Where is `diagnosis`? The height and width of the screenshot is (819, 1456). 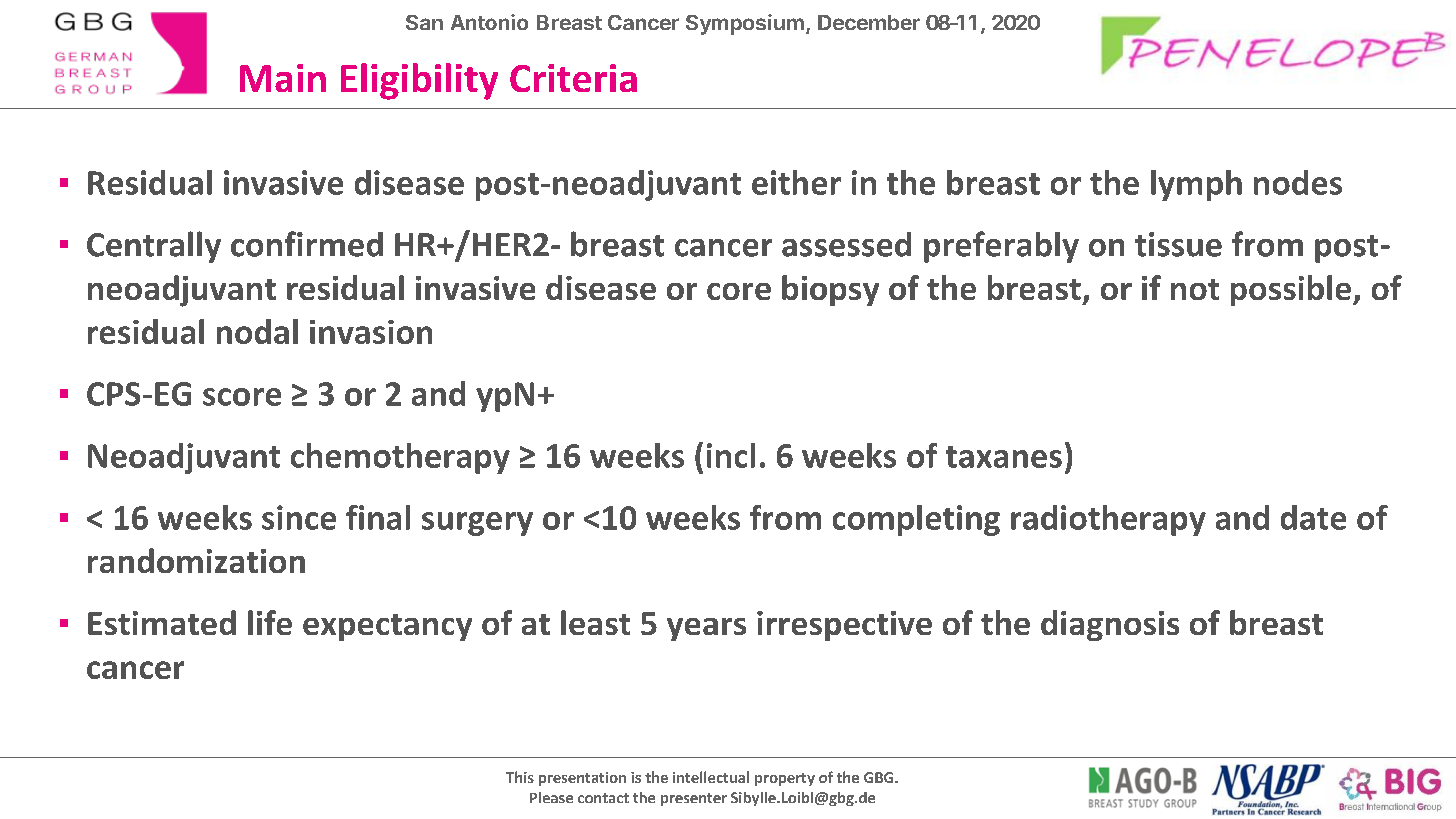 diagnosis is located at coordinates (1110, 625).
